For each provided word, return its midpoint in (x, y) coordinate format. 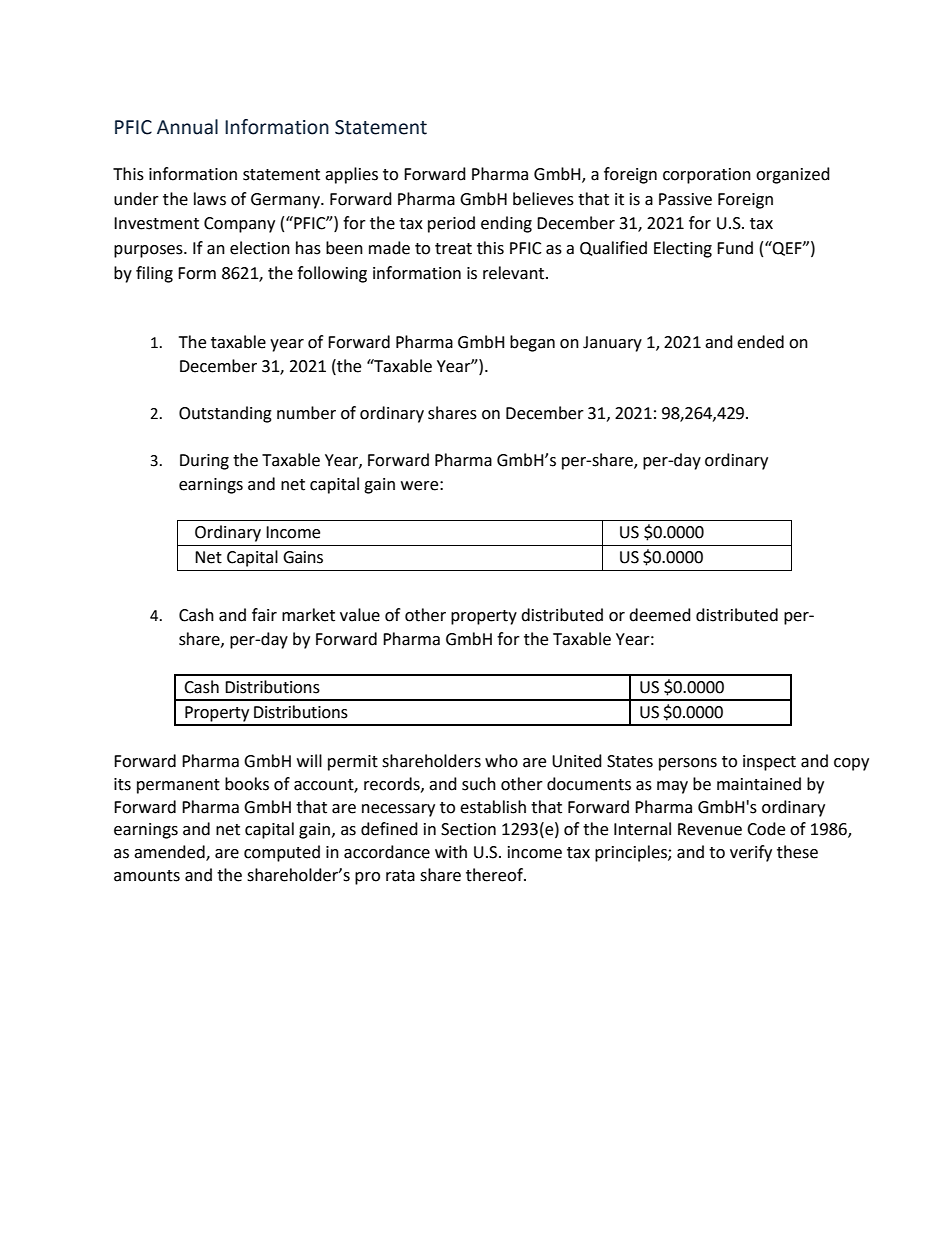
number (306, 413)
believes (543, 199)
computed (282, 853)
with (451, 852)
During (204, 462)
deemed (660, 615)
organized (793, 175)
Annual (187, 127)
